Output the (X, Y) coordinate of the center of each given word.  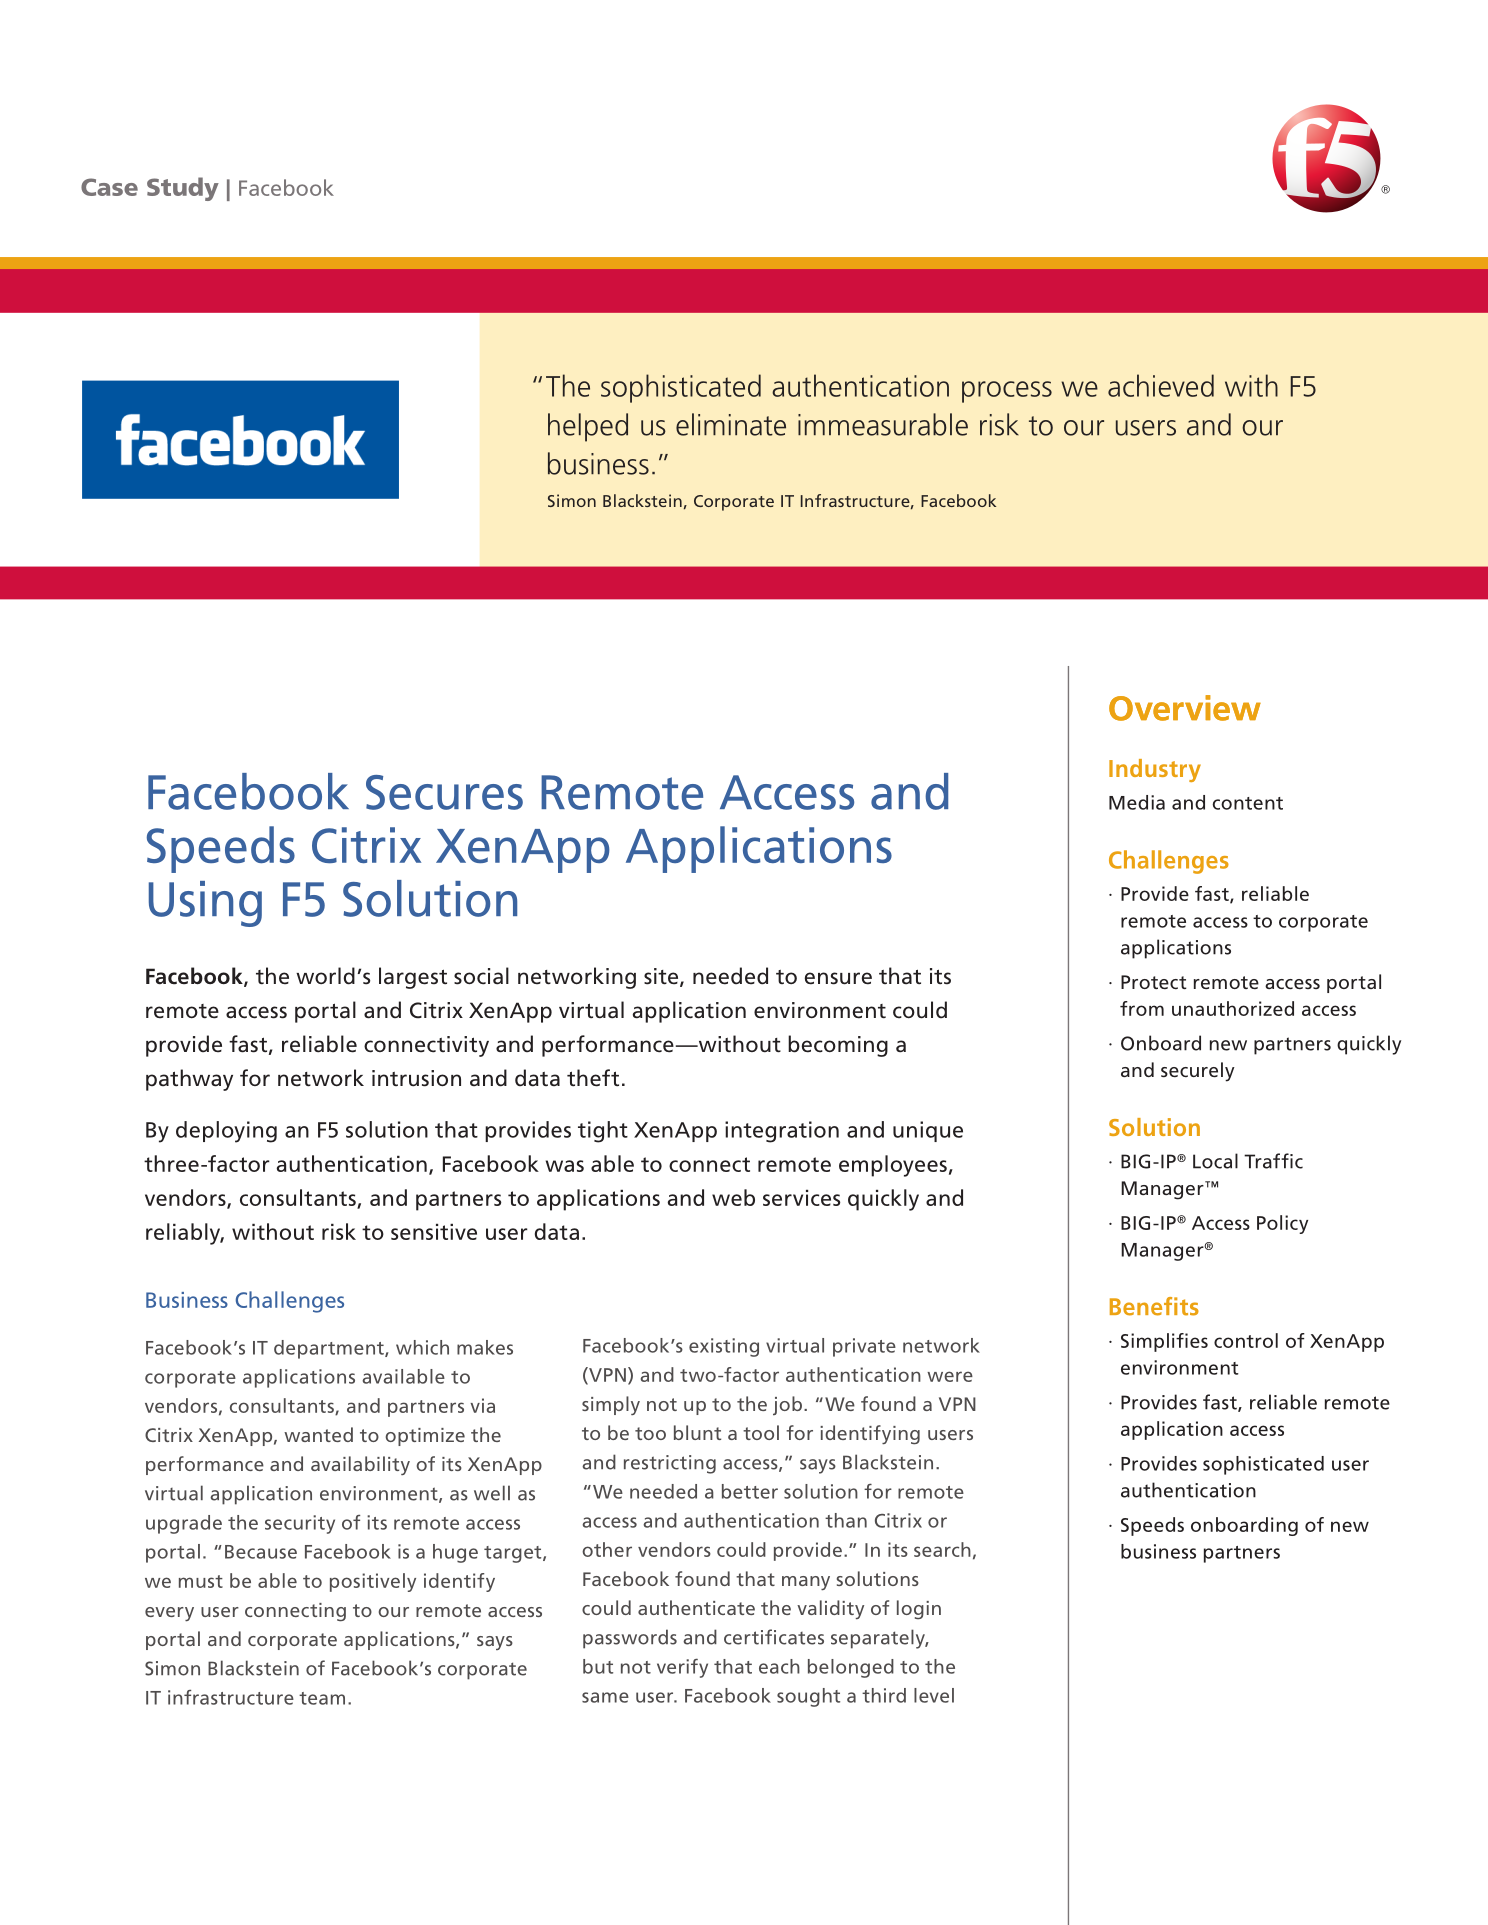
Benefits (1154, 1306)
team (322, 1698)
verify (682, 1668)
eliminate (731, 424)
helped (588, 427)
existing (724, 1347)
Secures (444, 792)
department (330, 1349)
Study (183, 189)
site (662, 977)
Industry (1155, 770)
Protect (1154, 982)
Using (205, 904)
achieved (1161, 385)
